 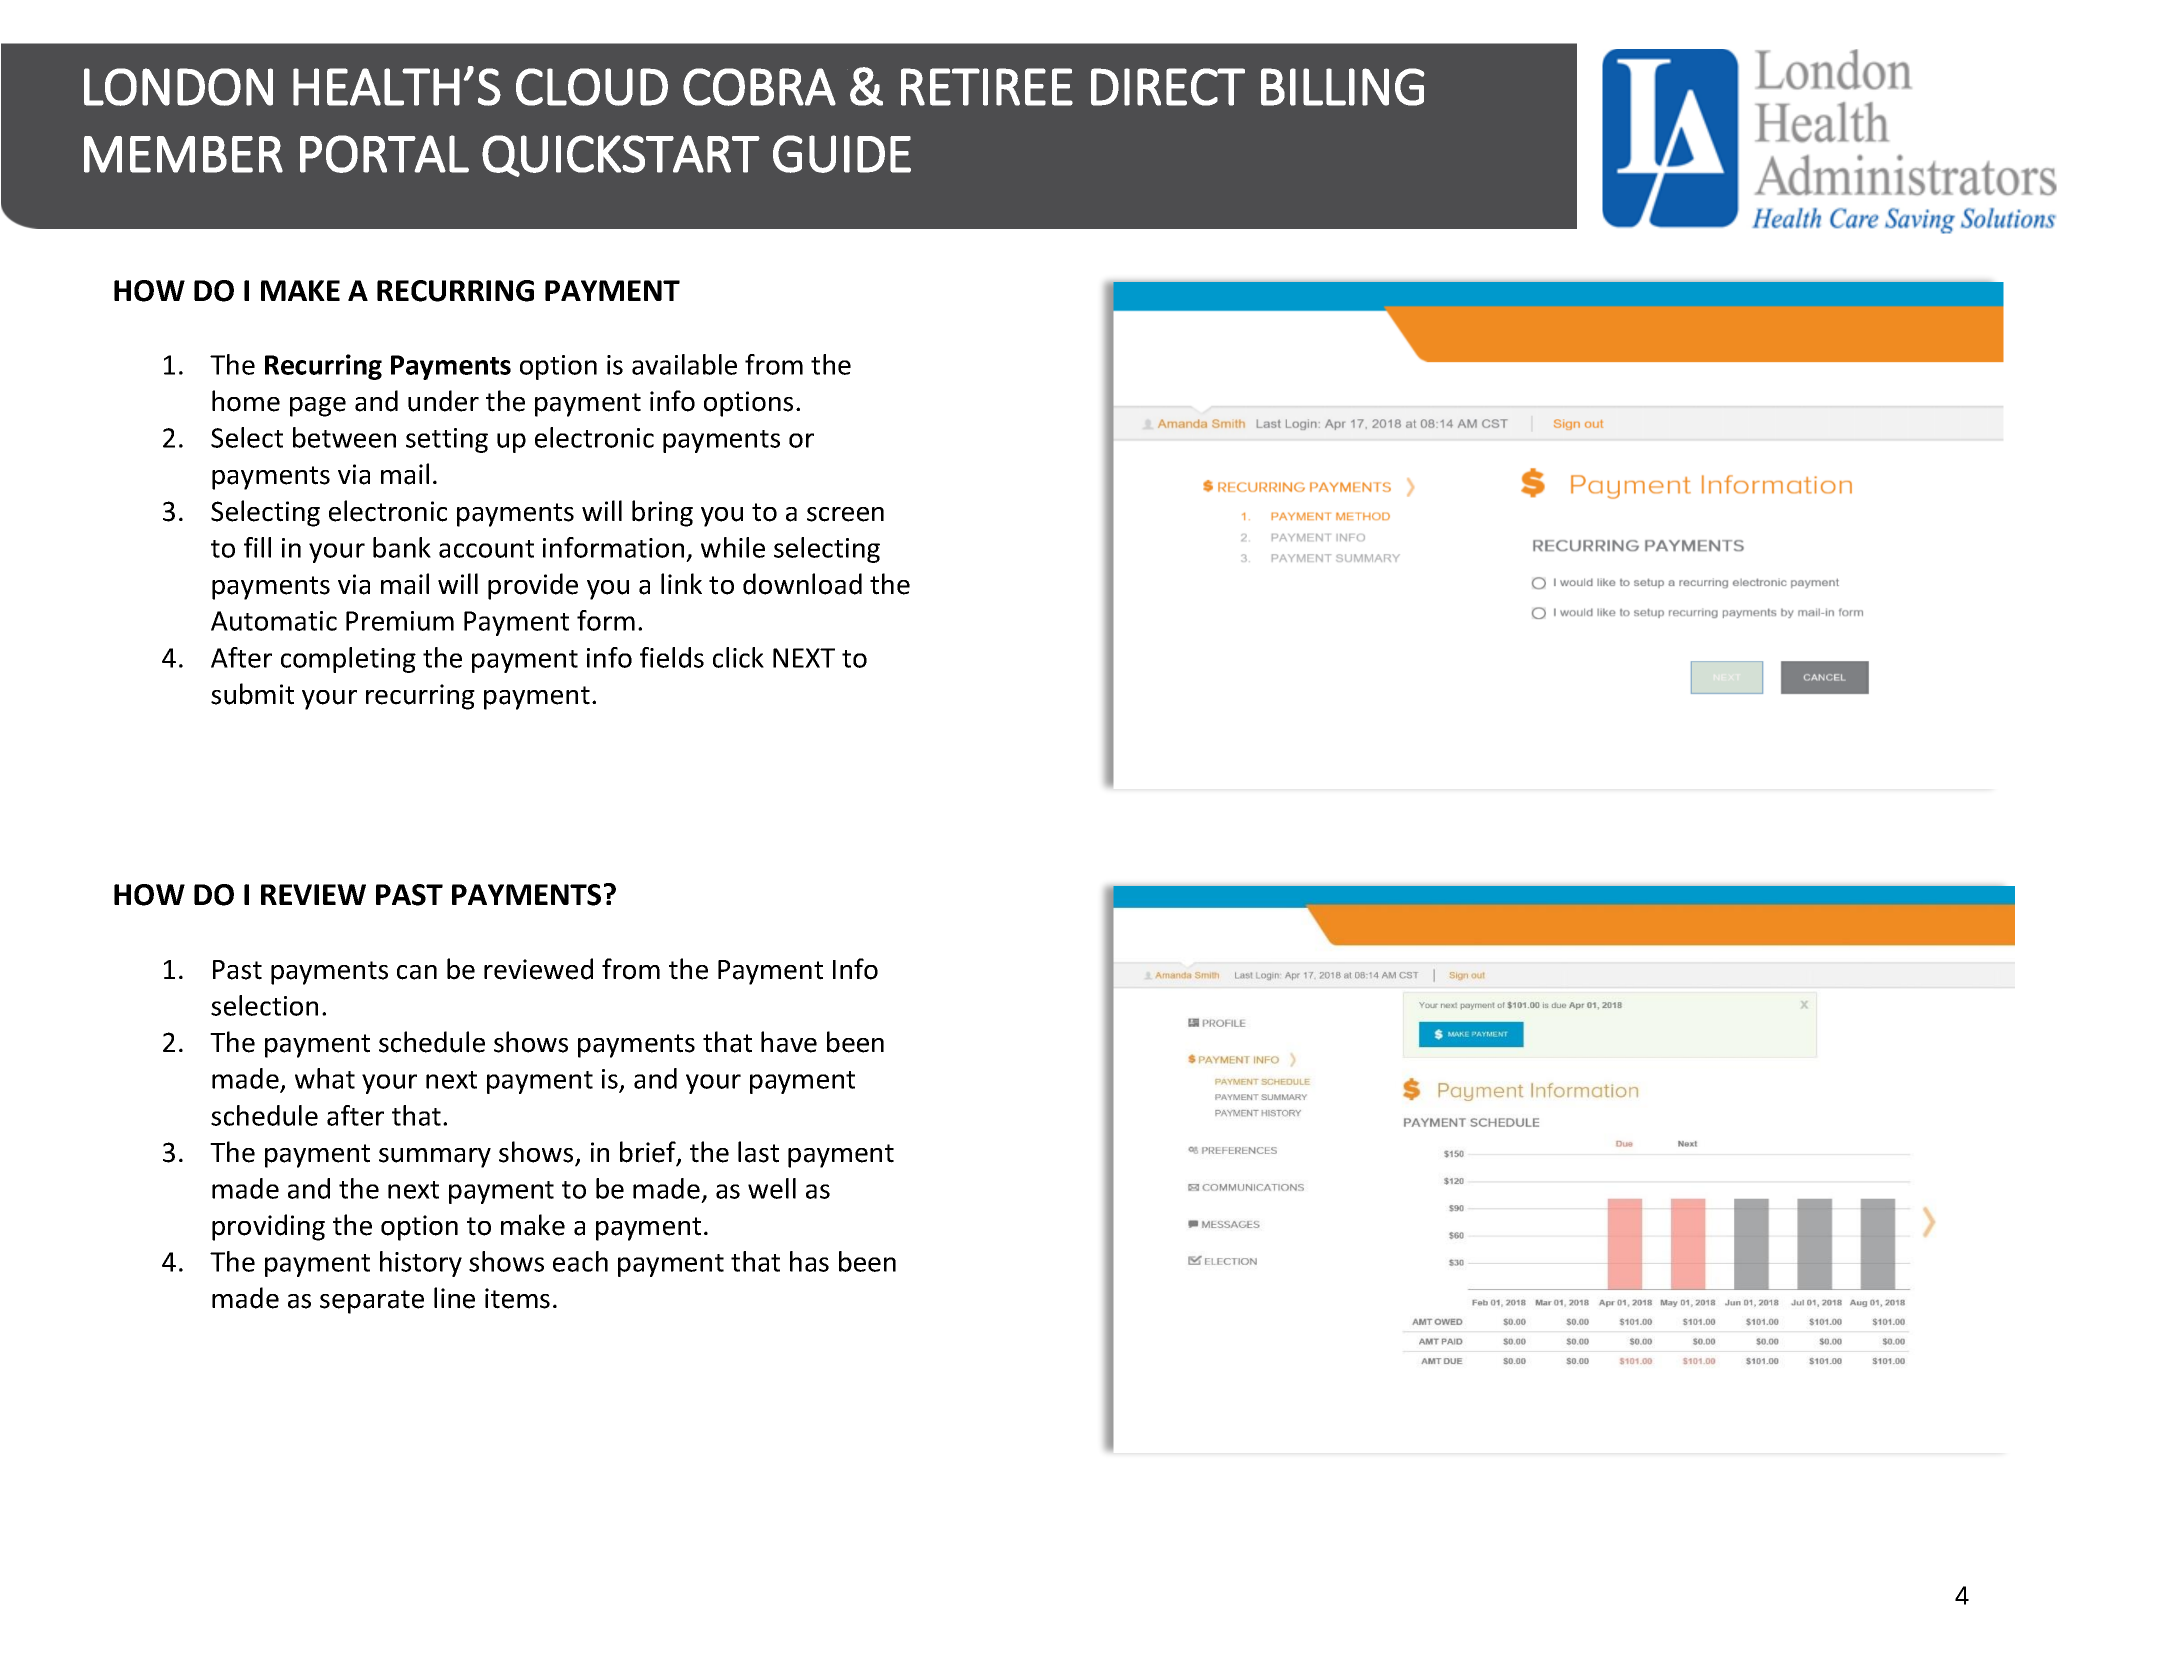 I want to click on well, so click(x=772, y=1188).
